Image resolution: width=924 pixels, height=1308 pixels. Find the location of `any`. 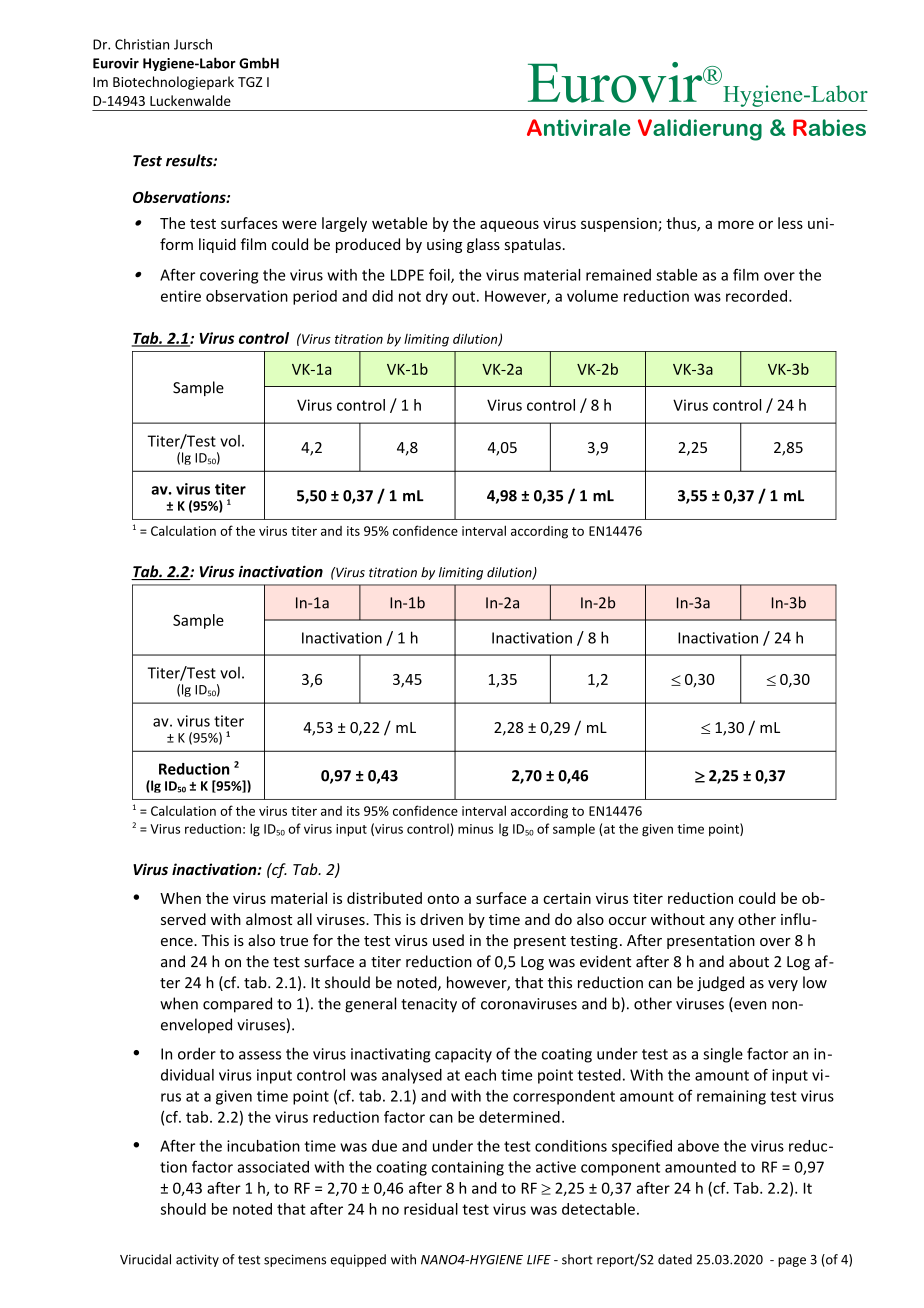

any is located at coordinates (722, 922).
